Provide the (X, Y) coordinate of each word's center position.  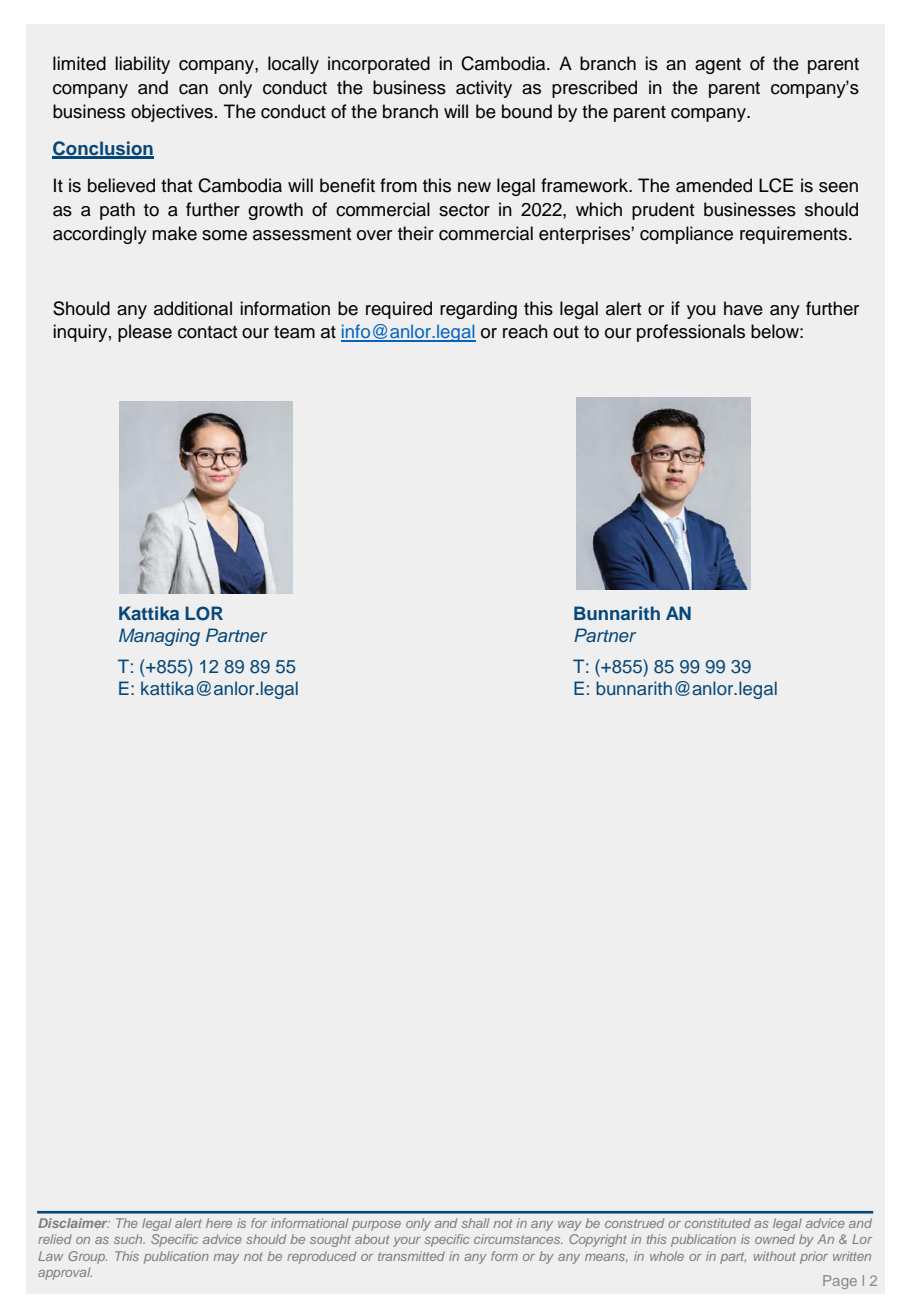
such (129, 1239)
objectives (172, 113)
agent (718, 66)
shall (475, 1223)
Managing (159, 637)
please (145, 333)
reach (525, 331)
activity (484, 89)
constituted (718, 1223)
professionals (691, 333)
